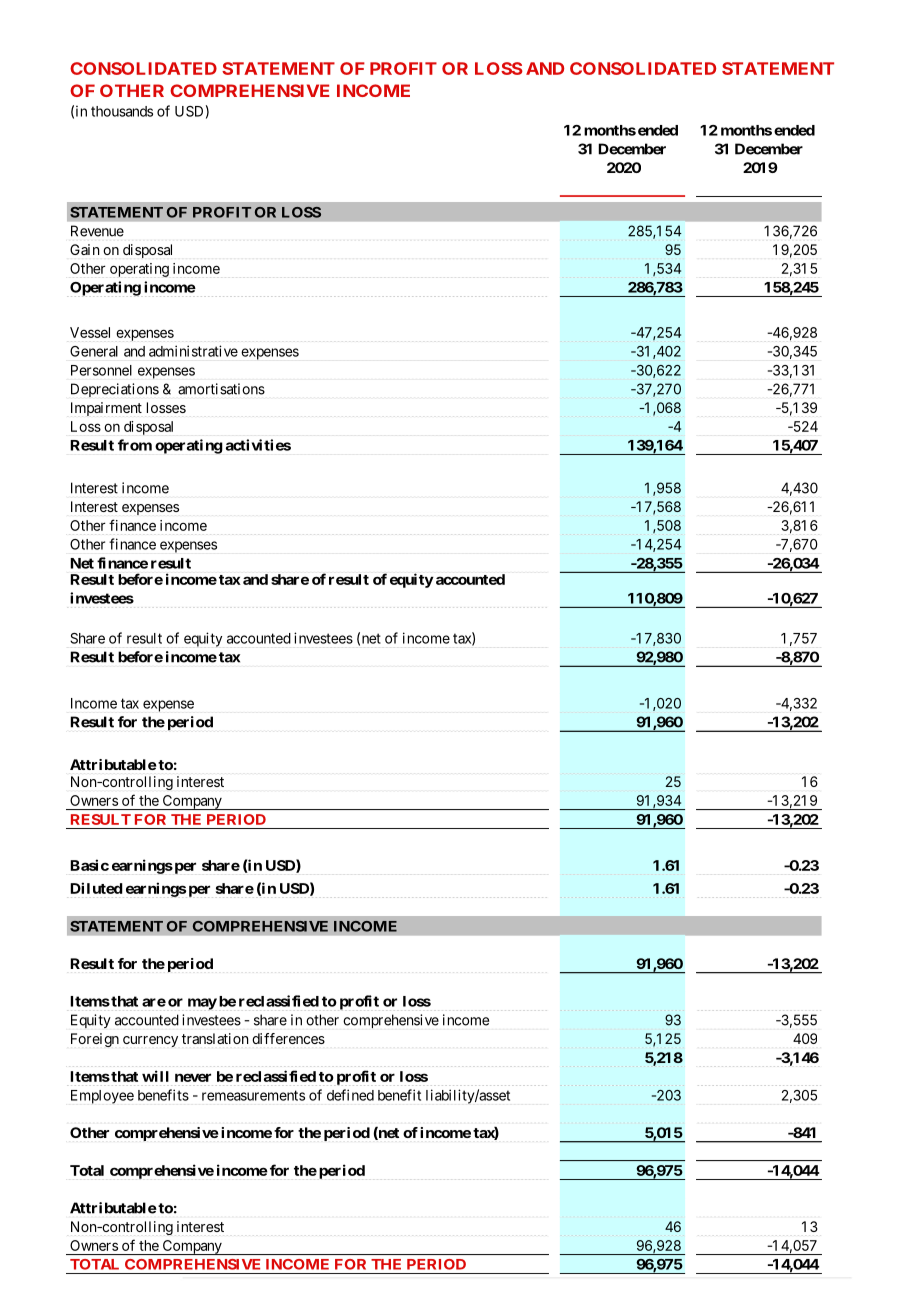 This screenshot has width=924, height=1308. Describe the element at coordinates (106, 409) in the screenshot. I see `Impairment` at that location.
